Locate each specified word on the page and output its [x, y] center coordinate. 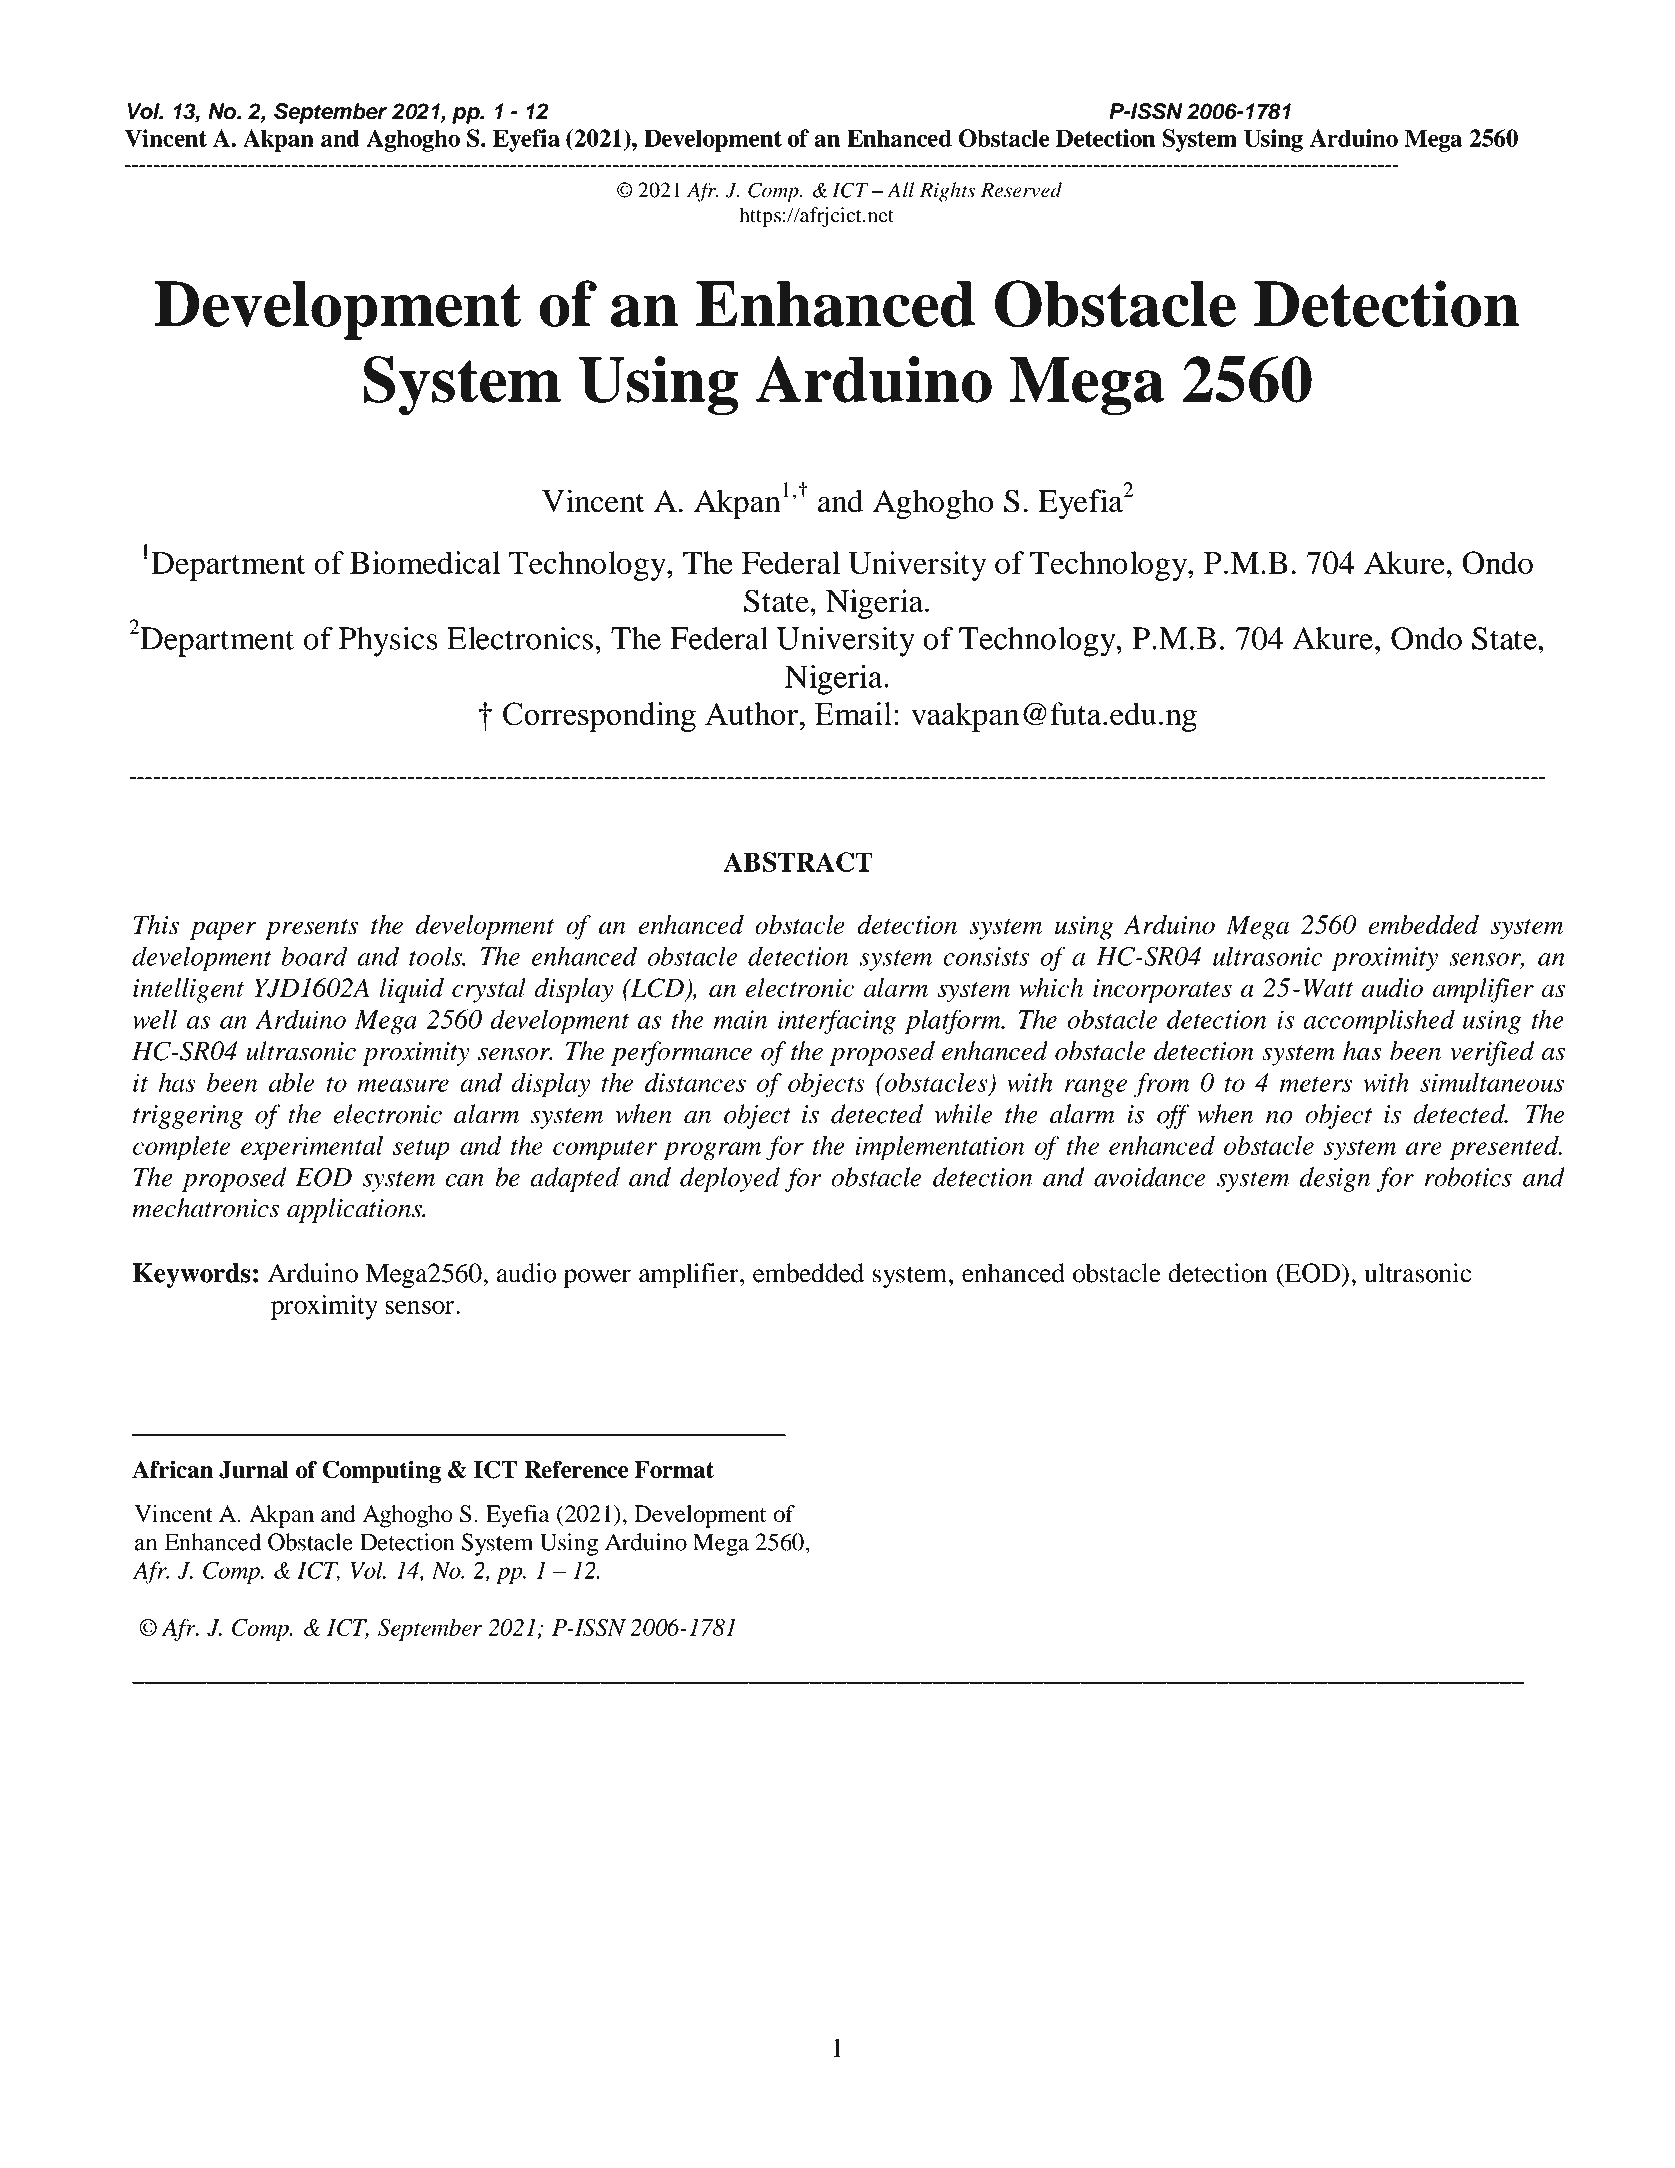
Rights [947, 192]
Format [674, 1470]
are [1424, 1148]
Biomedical [425, 562]
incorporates [1162, 991]
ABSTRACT [798, 862]
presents [311, 929]
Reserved [1021, 190]
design [1334, 1179]
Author [752, 714]
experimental [312, 1148]
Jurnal [253, 1470]
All [900, 190]
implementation [939, 1148]
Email [853, 714]
